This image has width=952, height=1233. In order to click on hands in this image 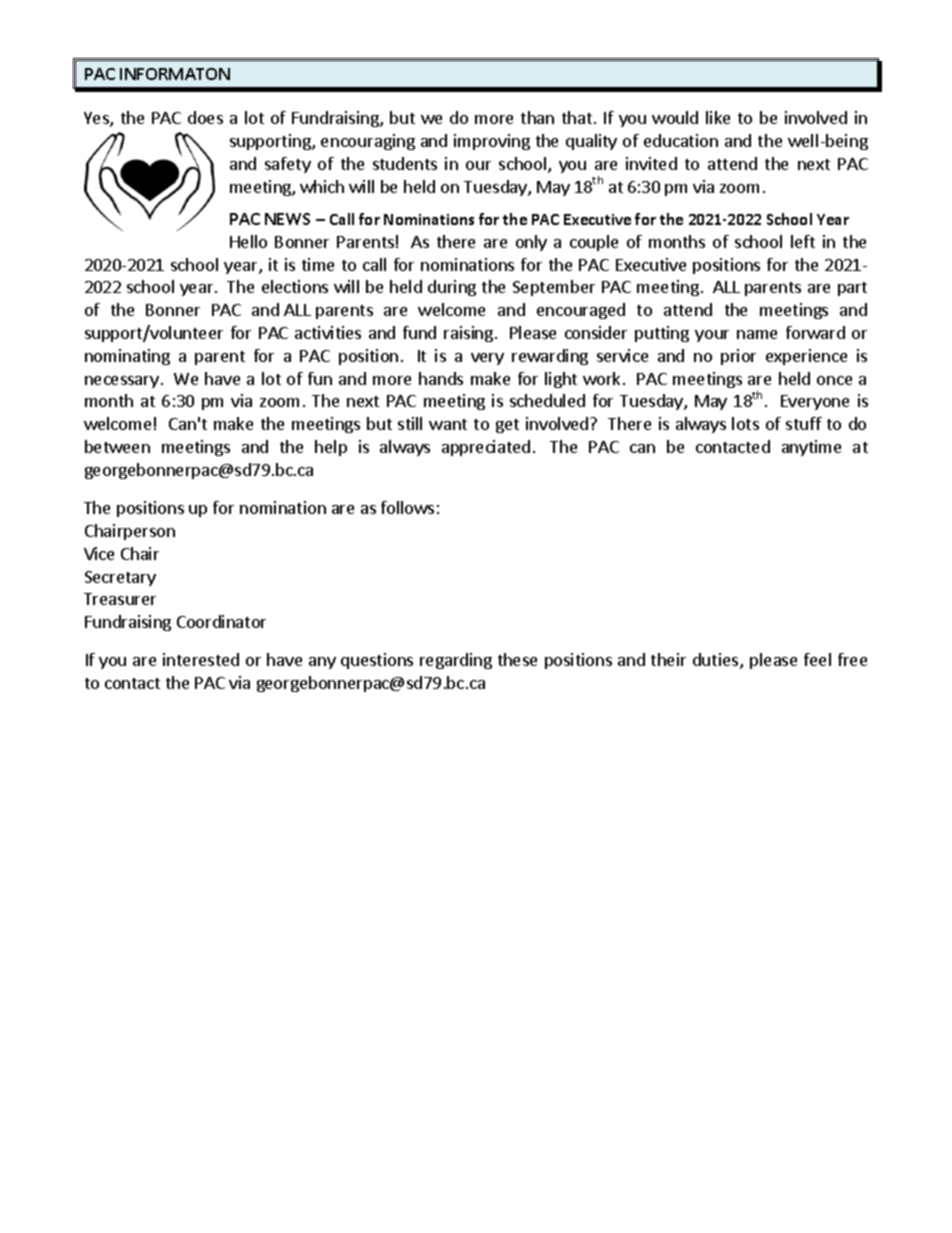, I will do `click(441, 378)`.
